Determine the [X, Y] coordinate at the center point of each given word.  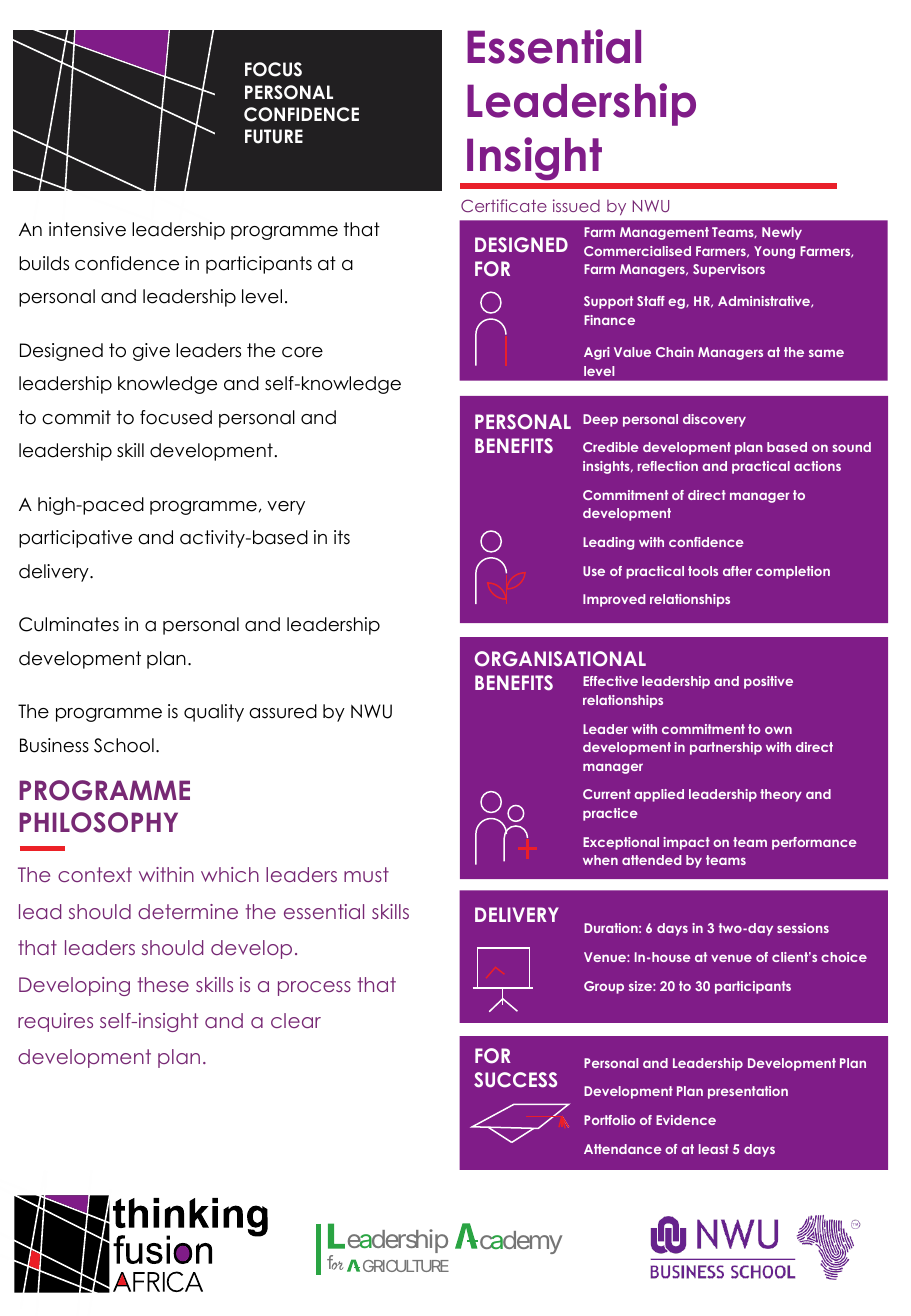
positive [768, 682]
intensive [87, 229]
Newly [782, 233]
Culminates [69, 624]
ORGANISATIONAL [560, 659]
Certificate [504, 205]
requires [55, 1022]
